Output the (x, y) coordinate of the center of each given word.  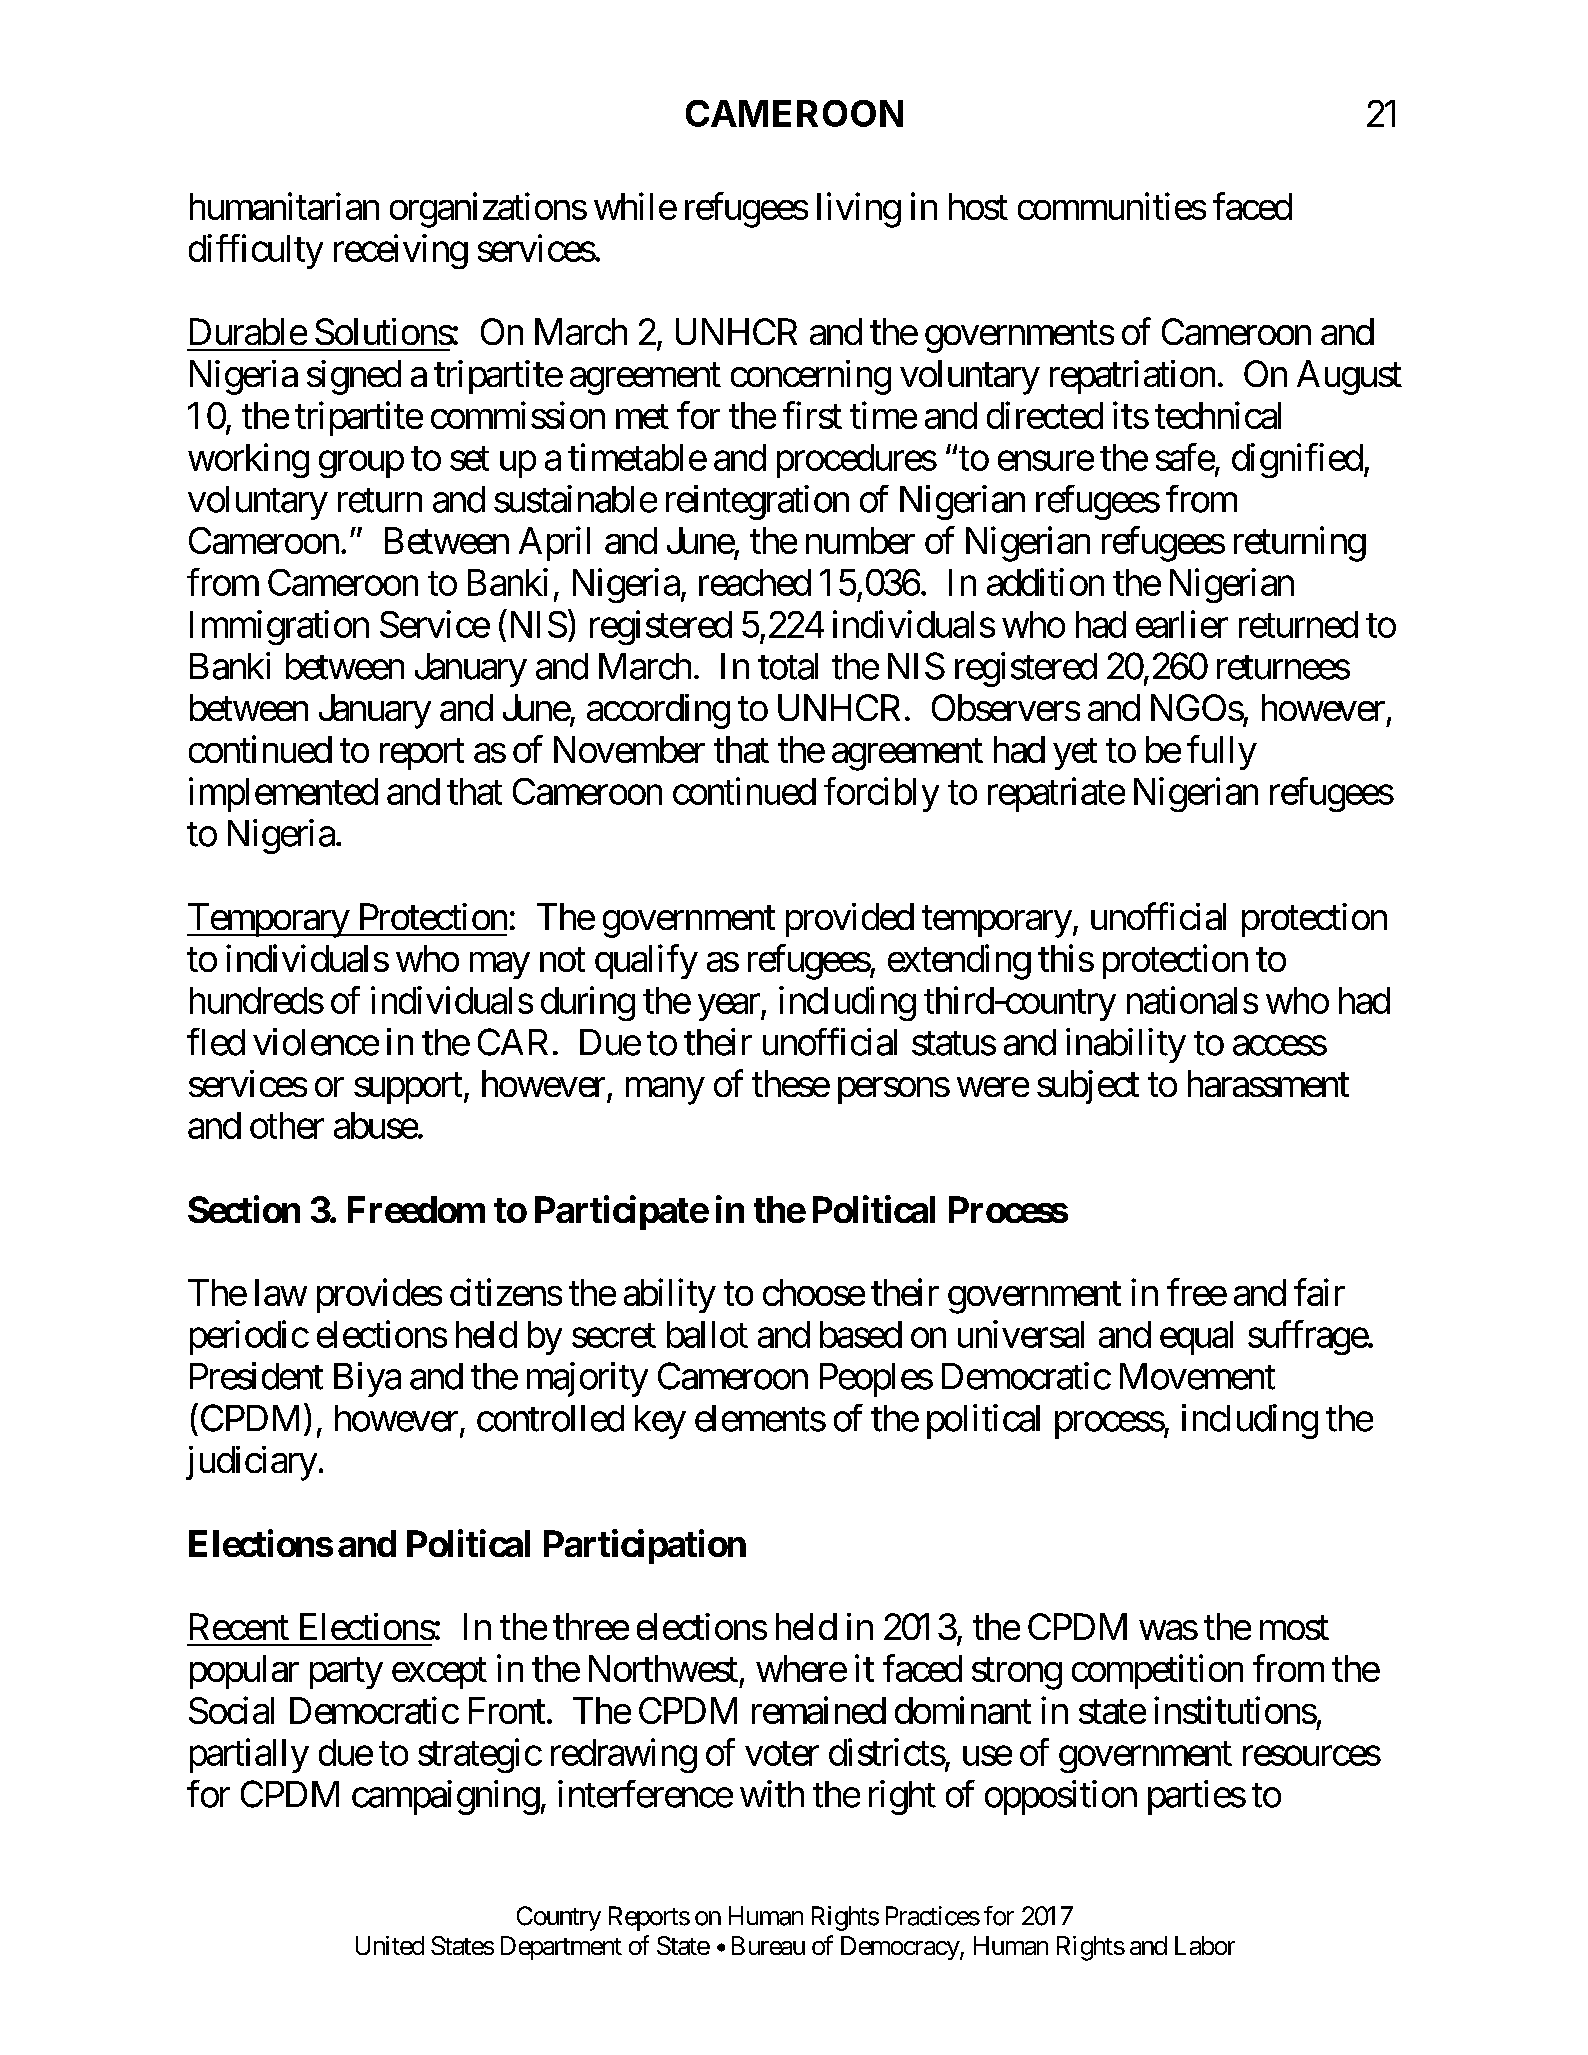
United (390, 1945)
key (660, 1422)
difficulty (256, 251)
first (812, 415)
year (729, 1007)
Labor (1205, 1945)
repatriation (1132, 377)
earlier (1182, 624)
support (408, 1088)
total (788, 666)
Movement (1197, 1376)
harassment (1268, 1083)
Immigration (279, 627)
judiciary (251, 1463)
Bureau (768, 1945)
